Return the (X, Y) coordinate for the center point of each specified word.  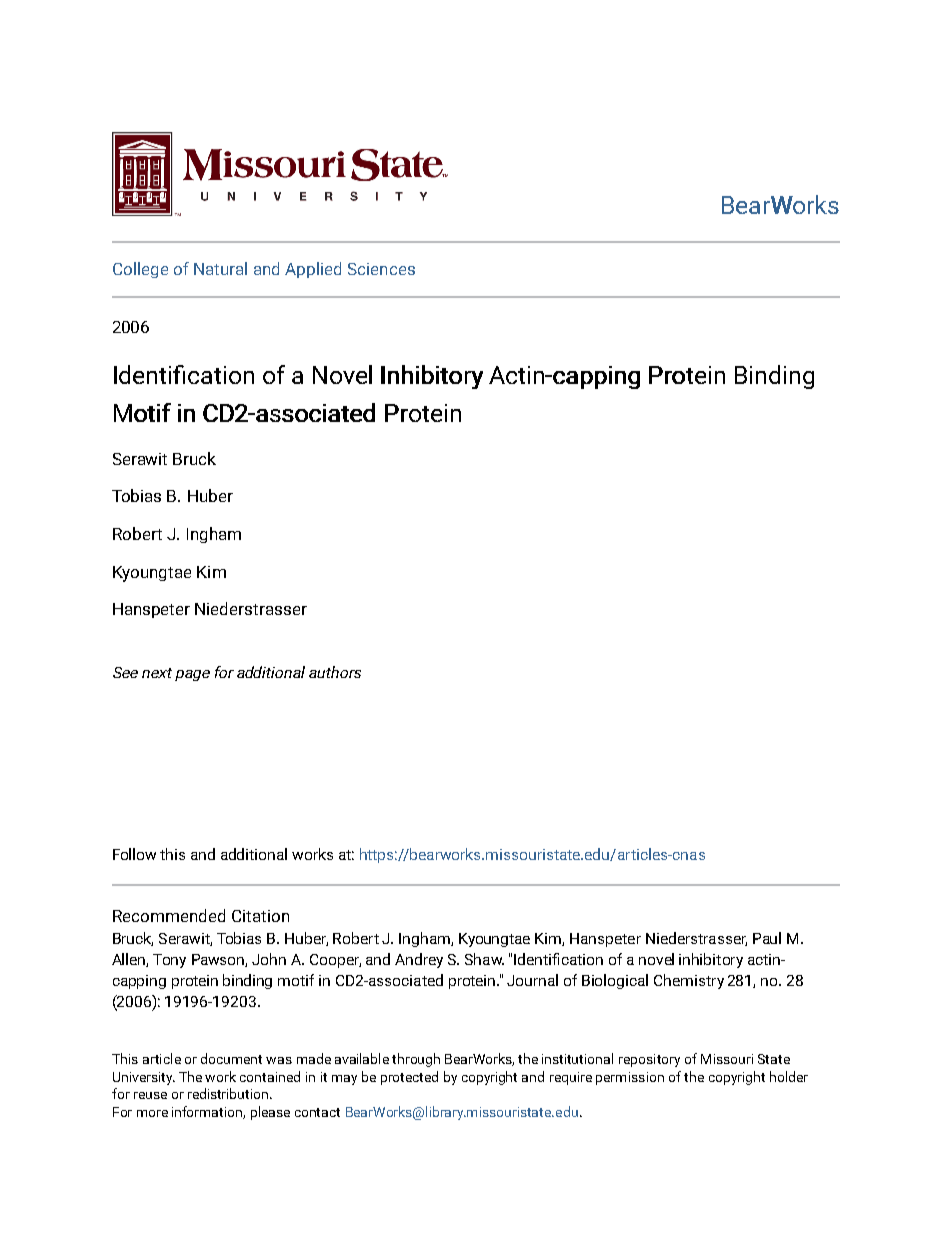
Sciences (381, 269)
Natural (220, 268)
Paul (767, 938)
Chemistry (689, 981)
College (140, 270)
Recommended (169, 915)
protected (409, 1078)
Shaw (484, 959)
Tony (169, 961)
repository (649, 1060)
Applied (313, 270)
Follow (134, 854)
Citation (260, 916)
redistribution (229, 1093)
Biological (615, 981)
